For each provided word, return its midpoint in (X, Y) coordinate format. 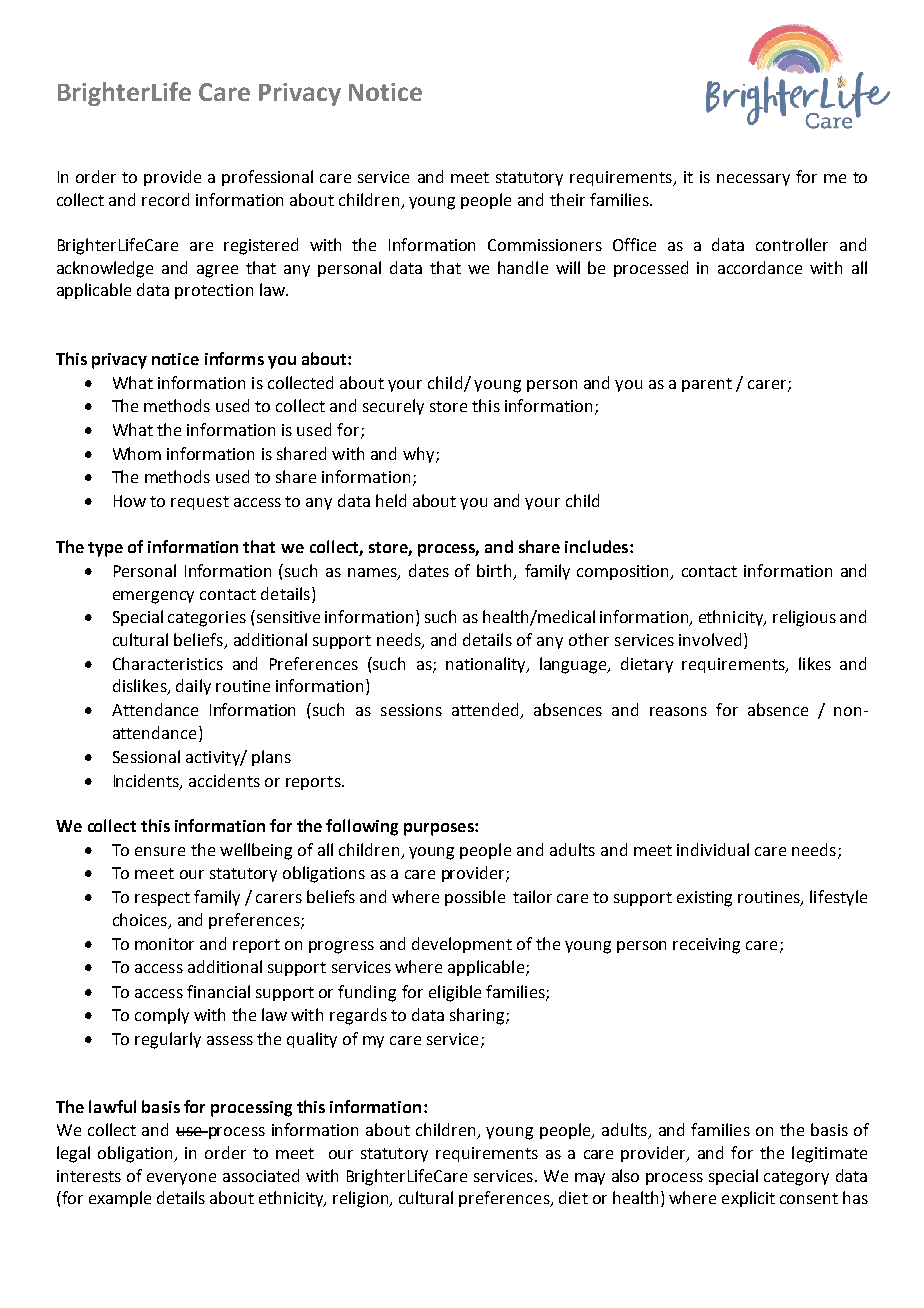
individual (713, 849)
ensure (160, 851)
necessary (753, 180)
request (200, 503)
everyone (181, 1179)
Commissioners (545, 245)
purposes (440, 829)
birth (496, 571)
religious (804, 618)
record (165, 199)
